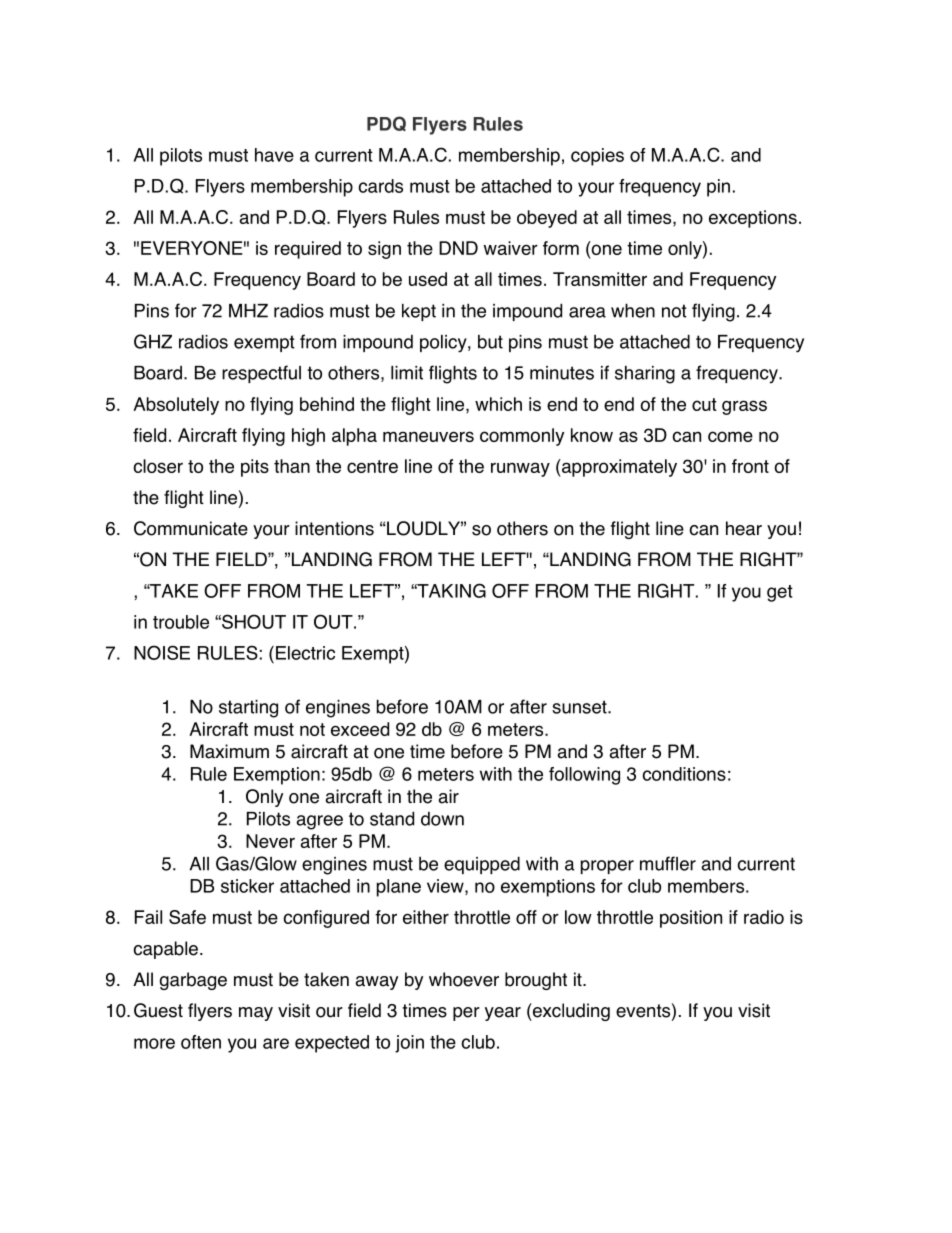 The height and width of the screenshot is (1233, 952). I want to click on conditions, so click(684, 774).
